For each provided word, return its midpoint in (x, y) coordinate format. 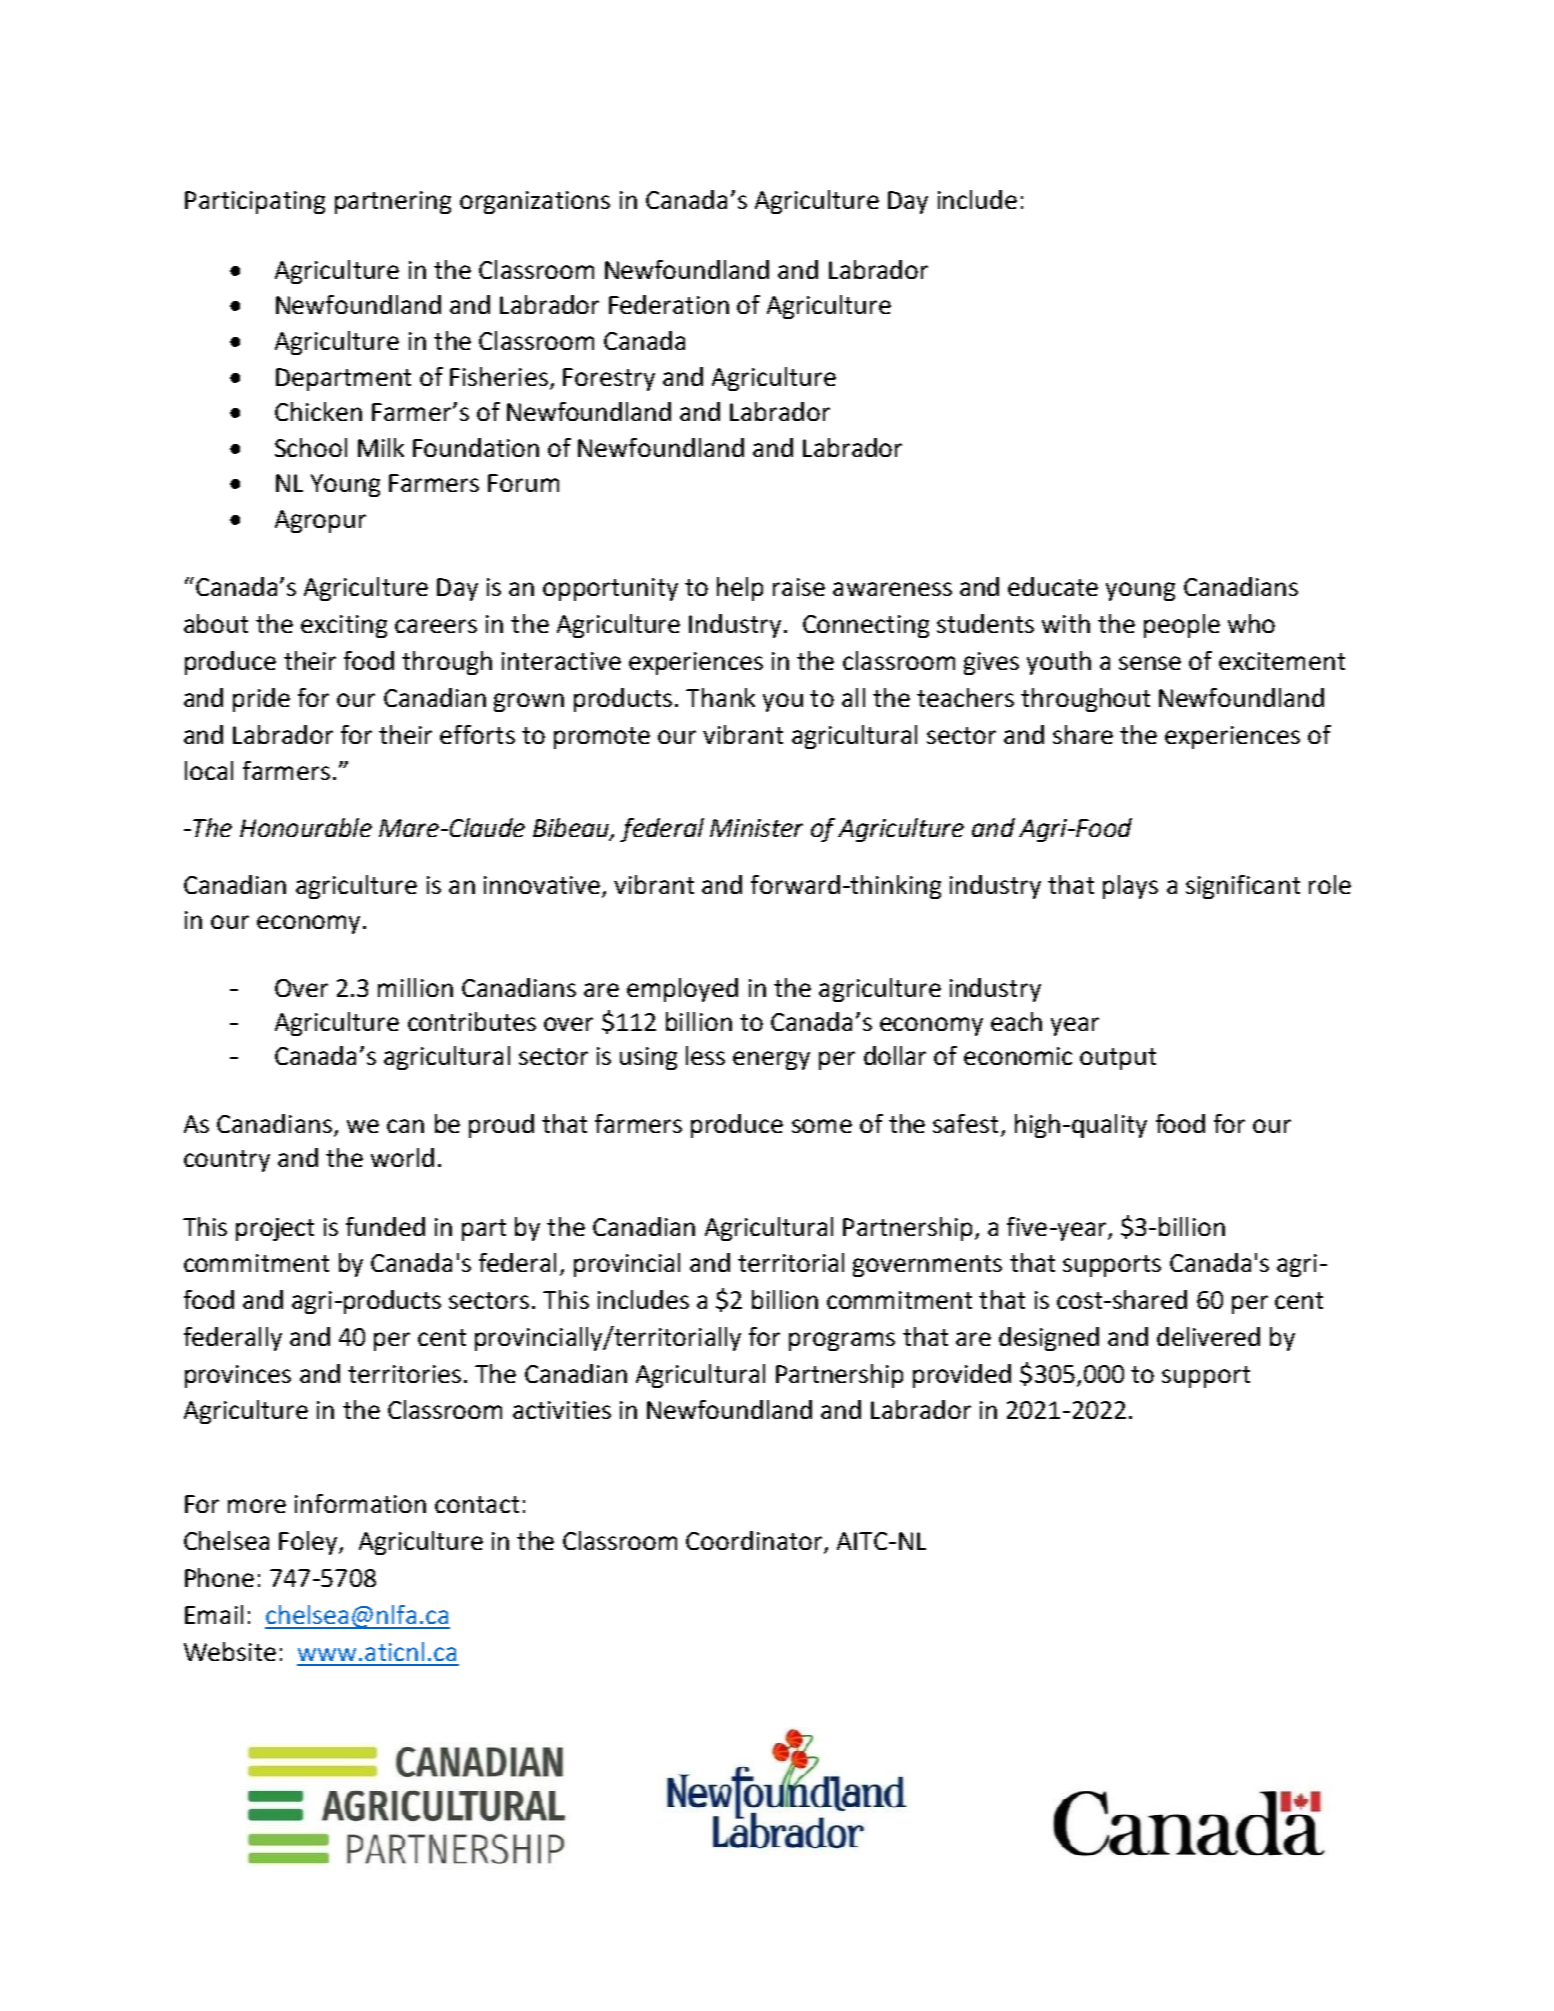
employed (682, 990)
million (415, 987)
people (1182, 626)
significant (1243, 887)
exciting (344, 626)
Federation (669, 304)
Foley (309, 1543)
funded (385, 1226)
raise (799, 587)
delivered (1208, 1336)
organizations (535, 202)
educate (1053, 586)
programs (842, 1341)
